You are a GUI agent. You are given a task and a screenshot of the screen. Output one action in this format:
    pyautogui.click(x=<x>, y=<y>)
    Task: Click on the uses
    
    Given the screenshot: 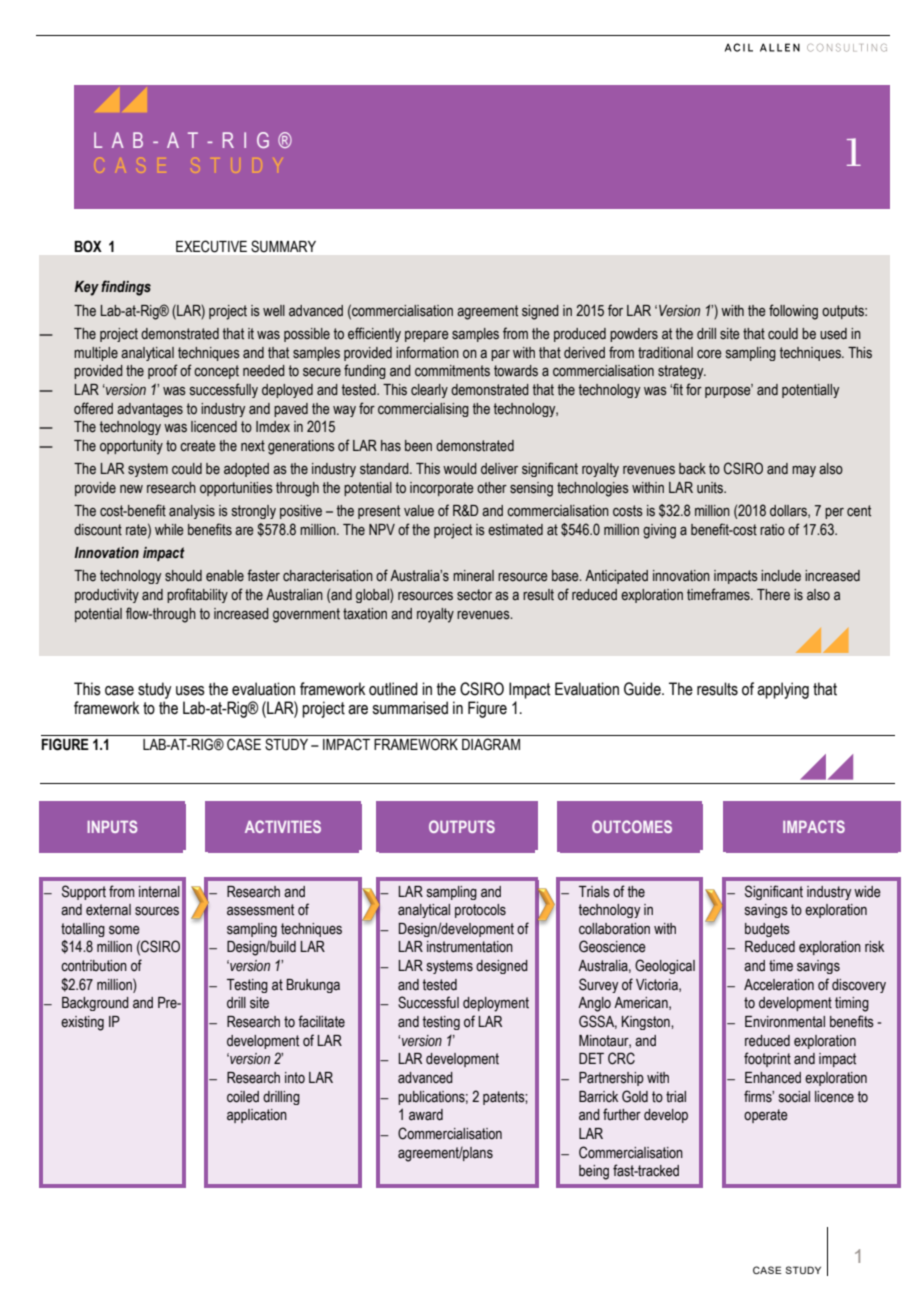 What is the action you would take?
    pyautogui.click(x=190, y=691)
